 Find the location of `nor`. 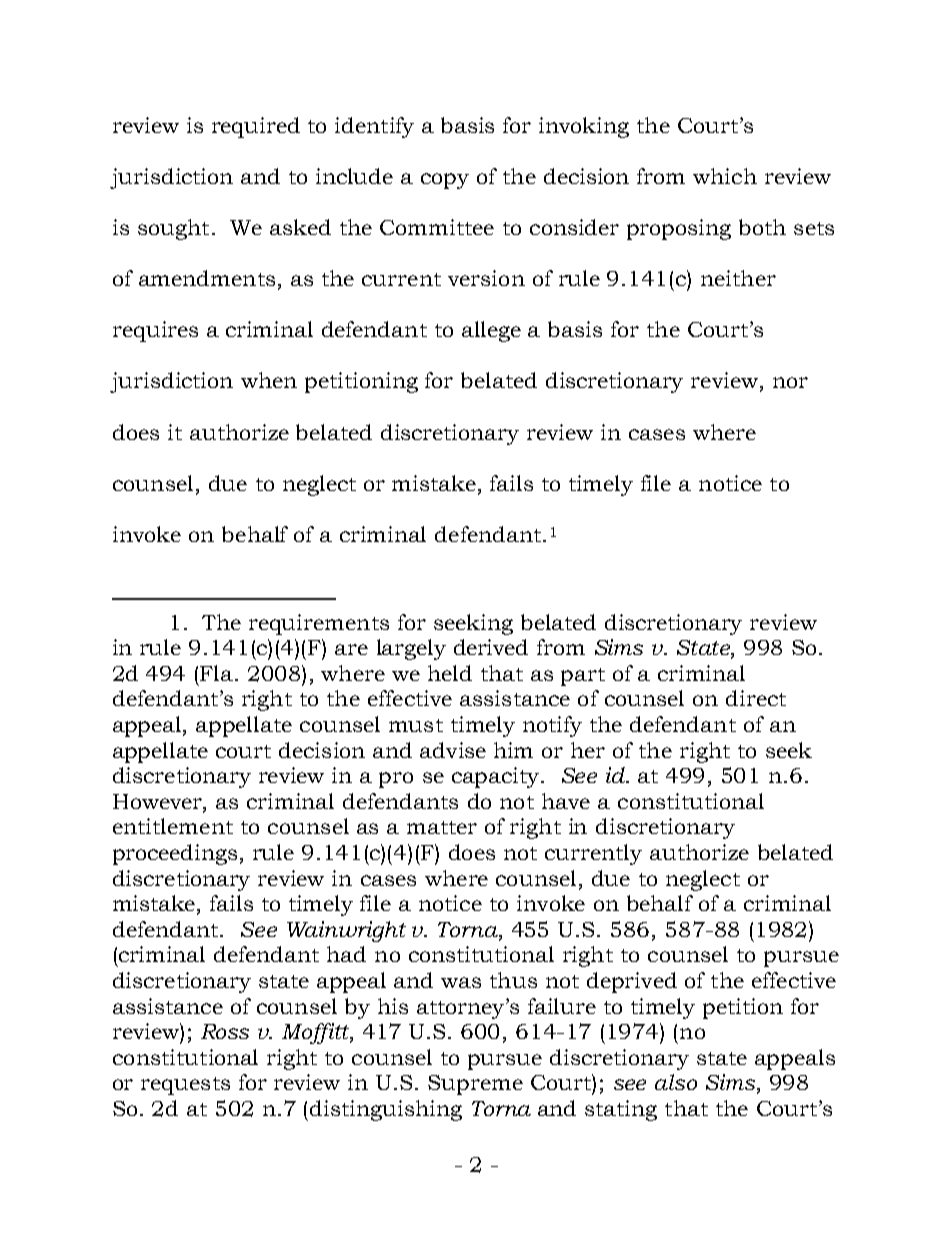

nor is located at coordinates (790, 382).
